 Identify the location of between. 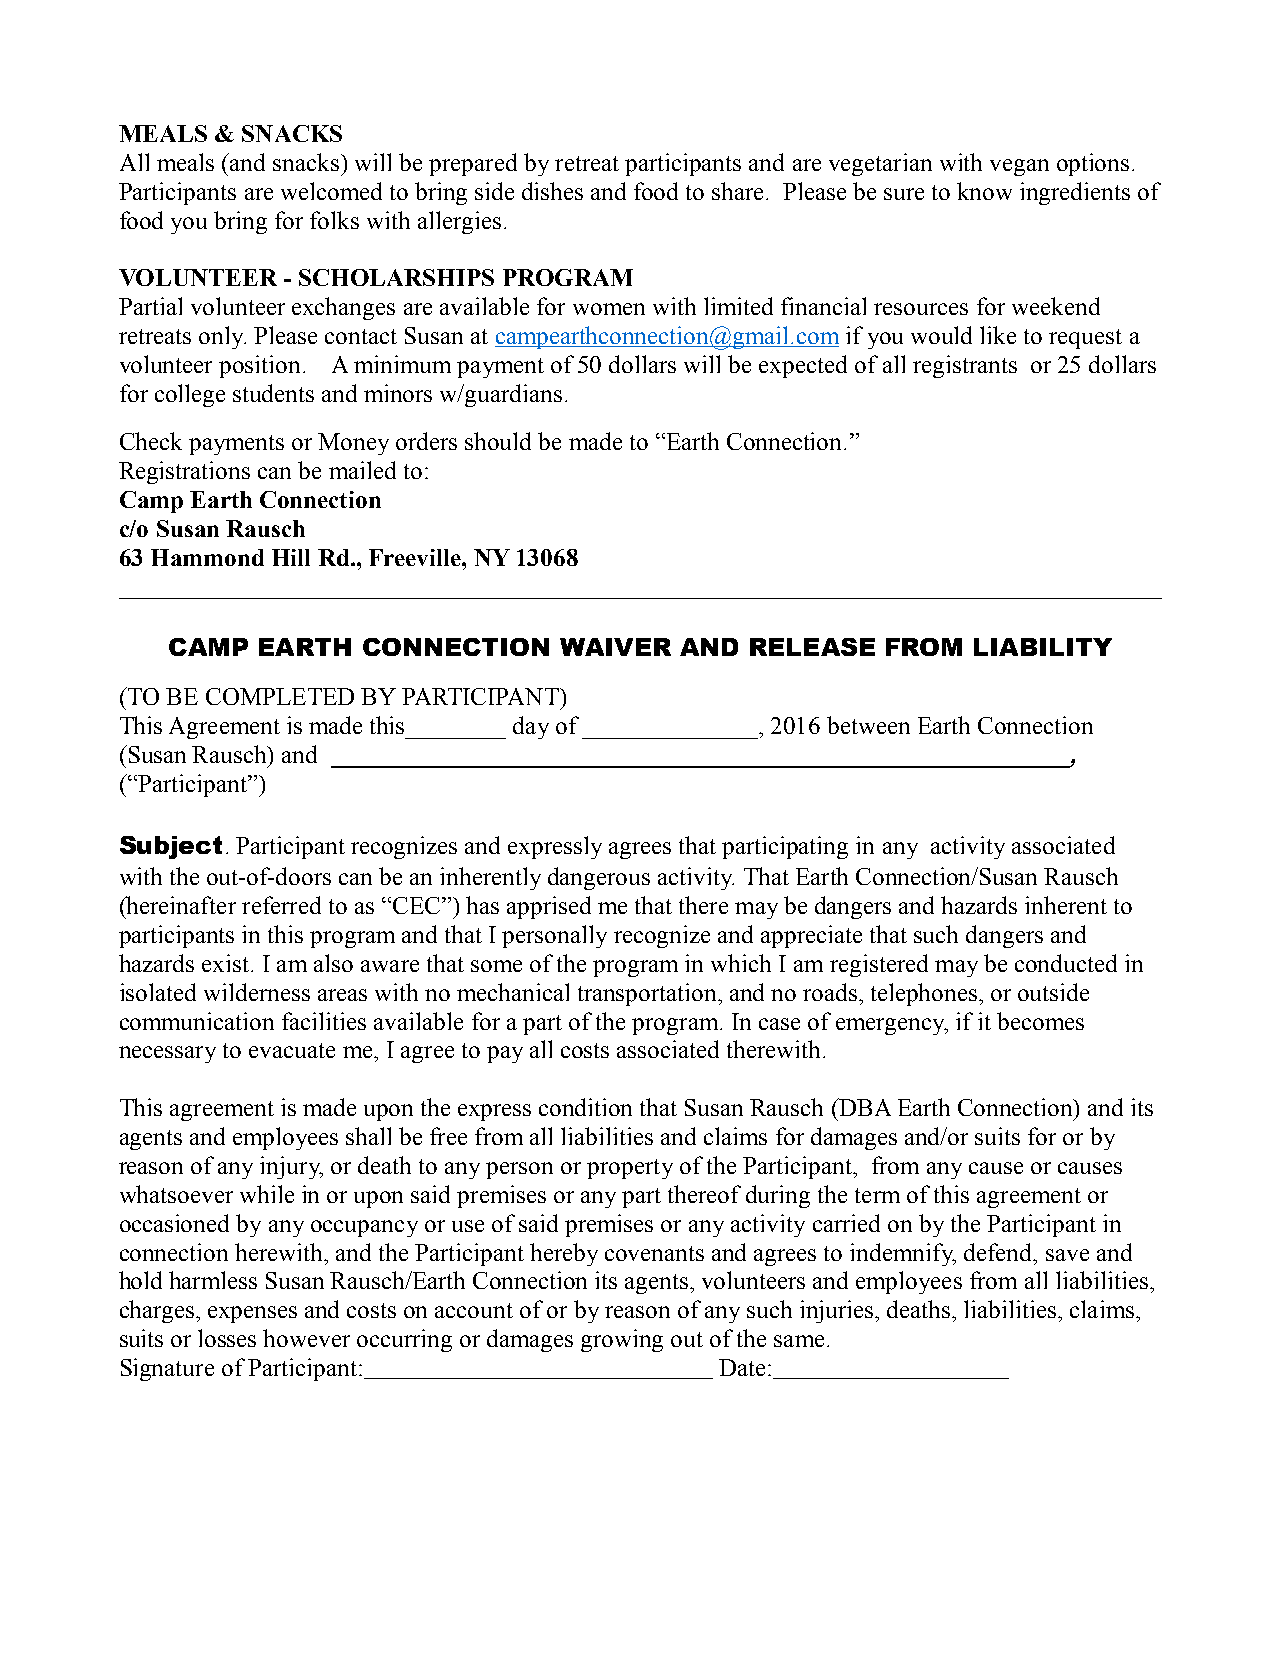
(868, 725).
